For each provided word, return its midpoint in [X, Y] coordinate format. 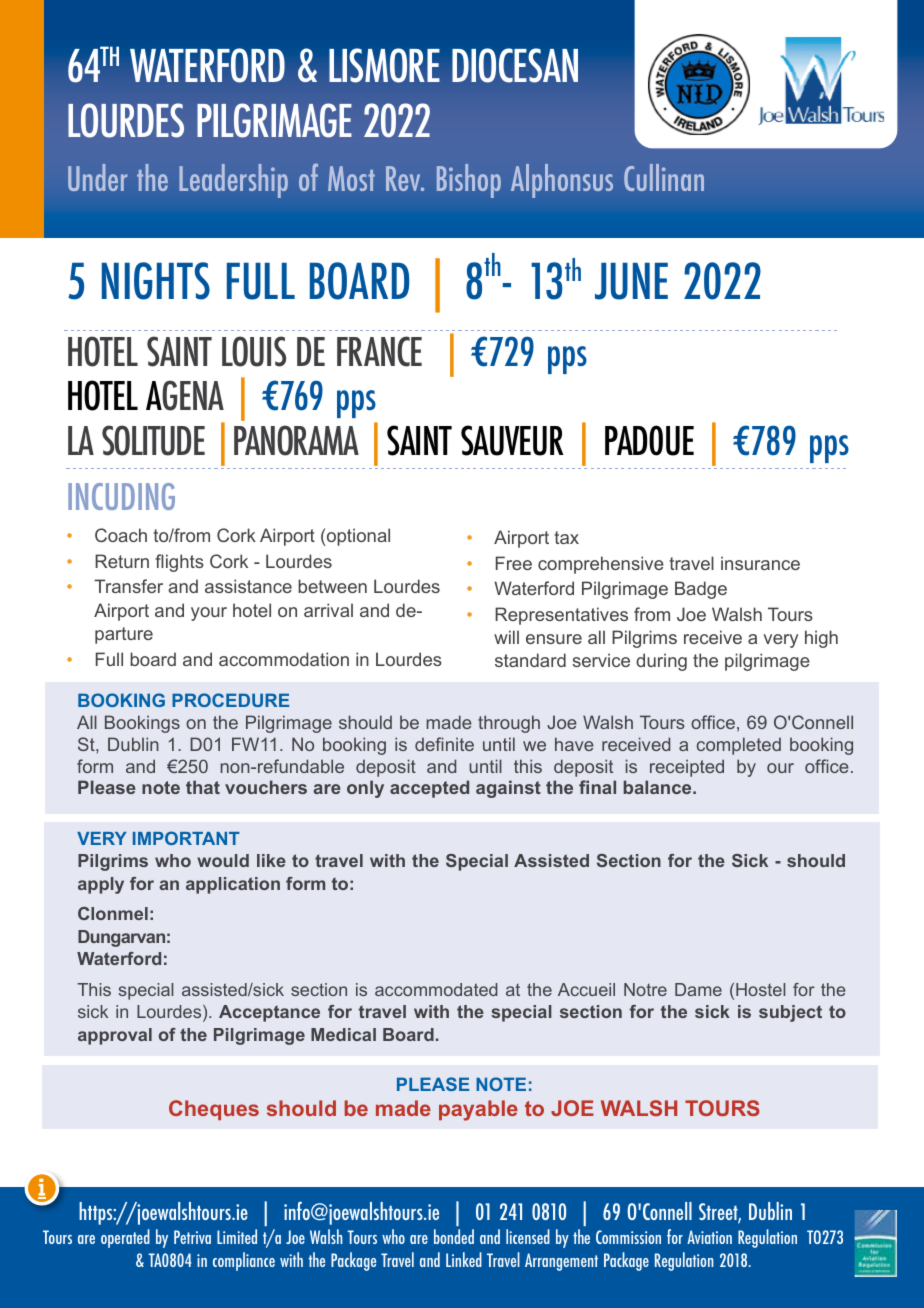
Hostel [760, 989]
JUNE [631, 281]
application [233, 885]
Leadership [233, 181]
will [506, 637]
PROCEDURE [230, 700]
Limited [237, 1236]
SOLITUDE [153, 440]
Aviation [709, 1237]
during [661, 662]
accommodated [436, 989]
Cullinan [664, 177]
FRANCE [379, 351]
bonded [454, 1236]
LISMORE [384, 65]
